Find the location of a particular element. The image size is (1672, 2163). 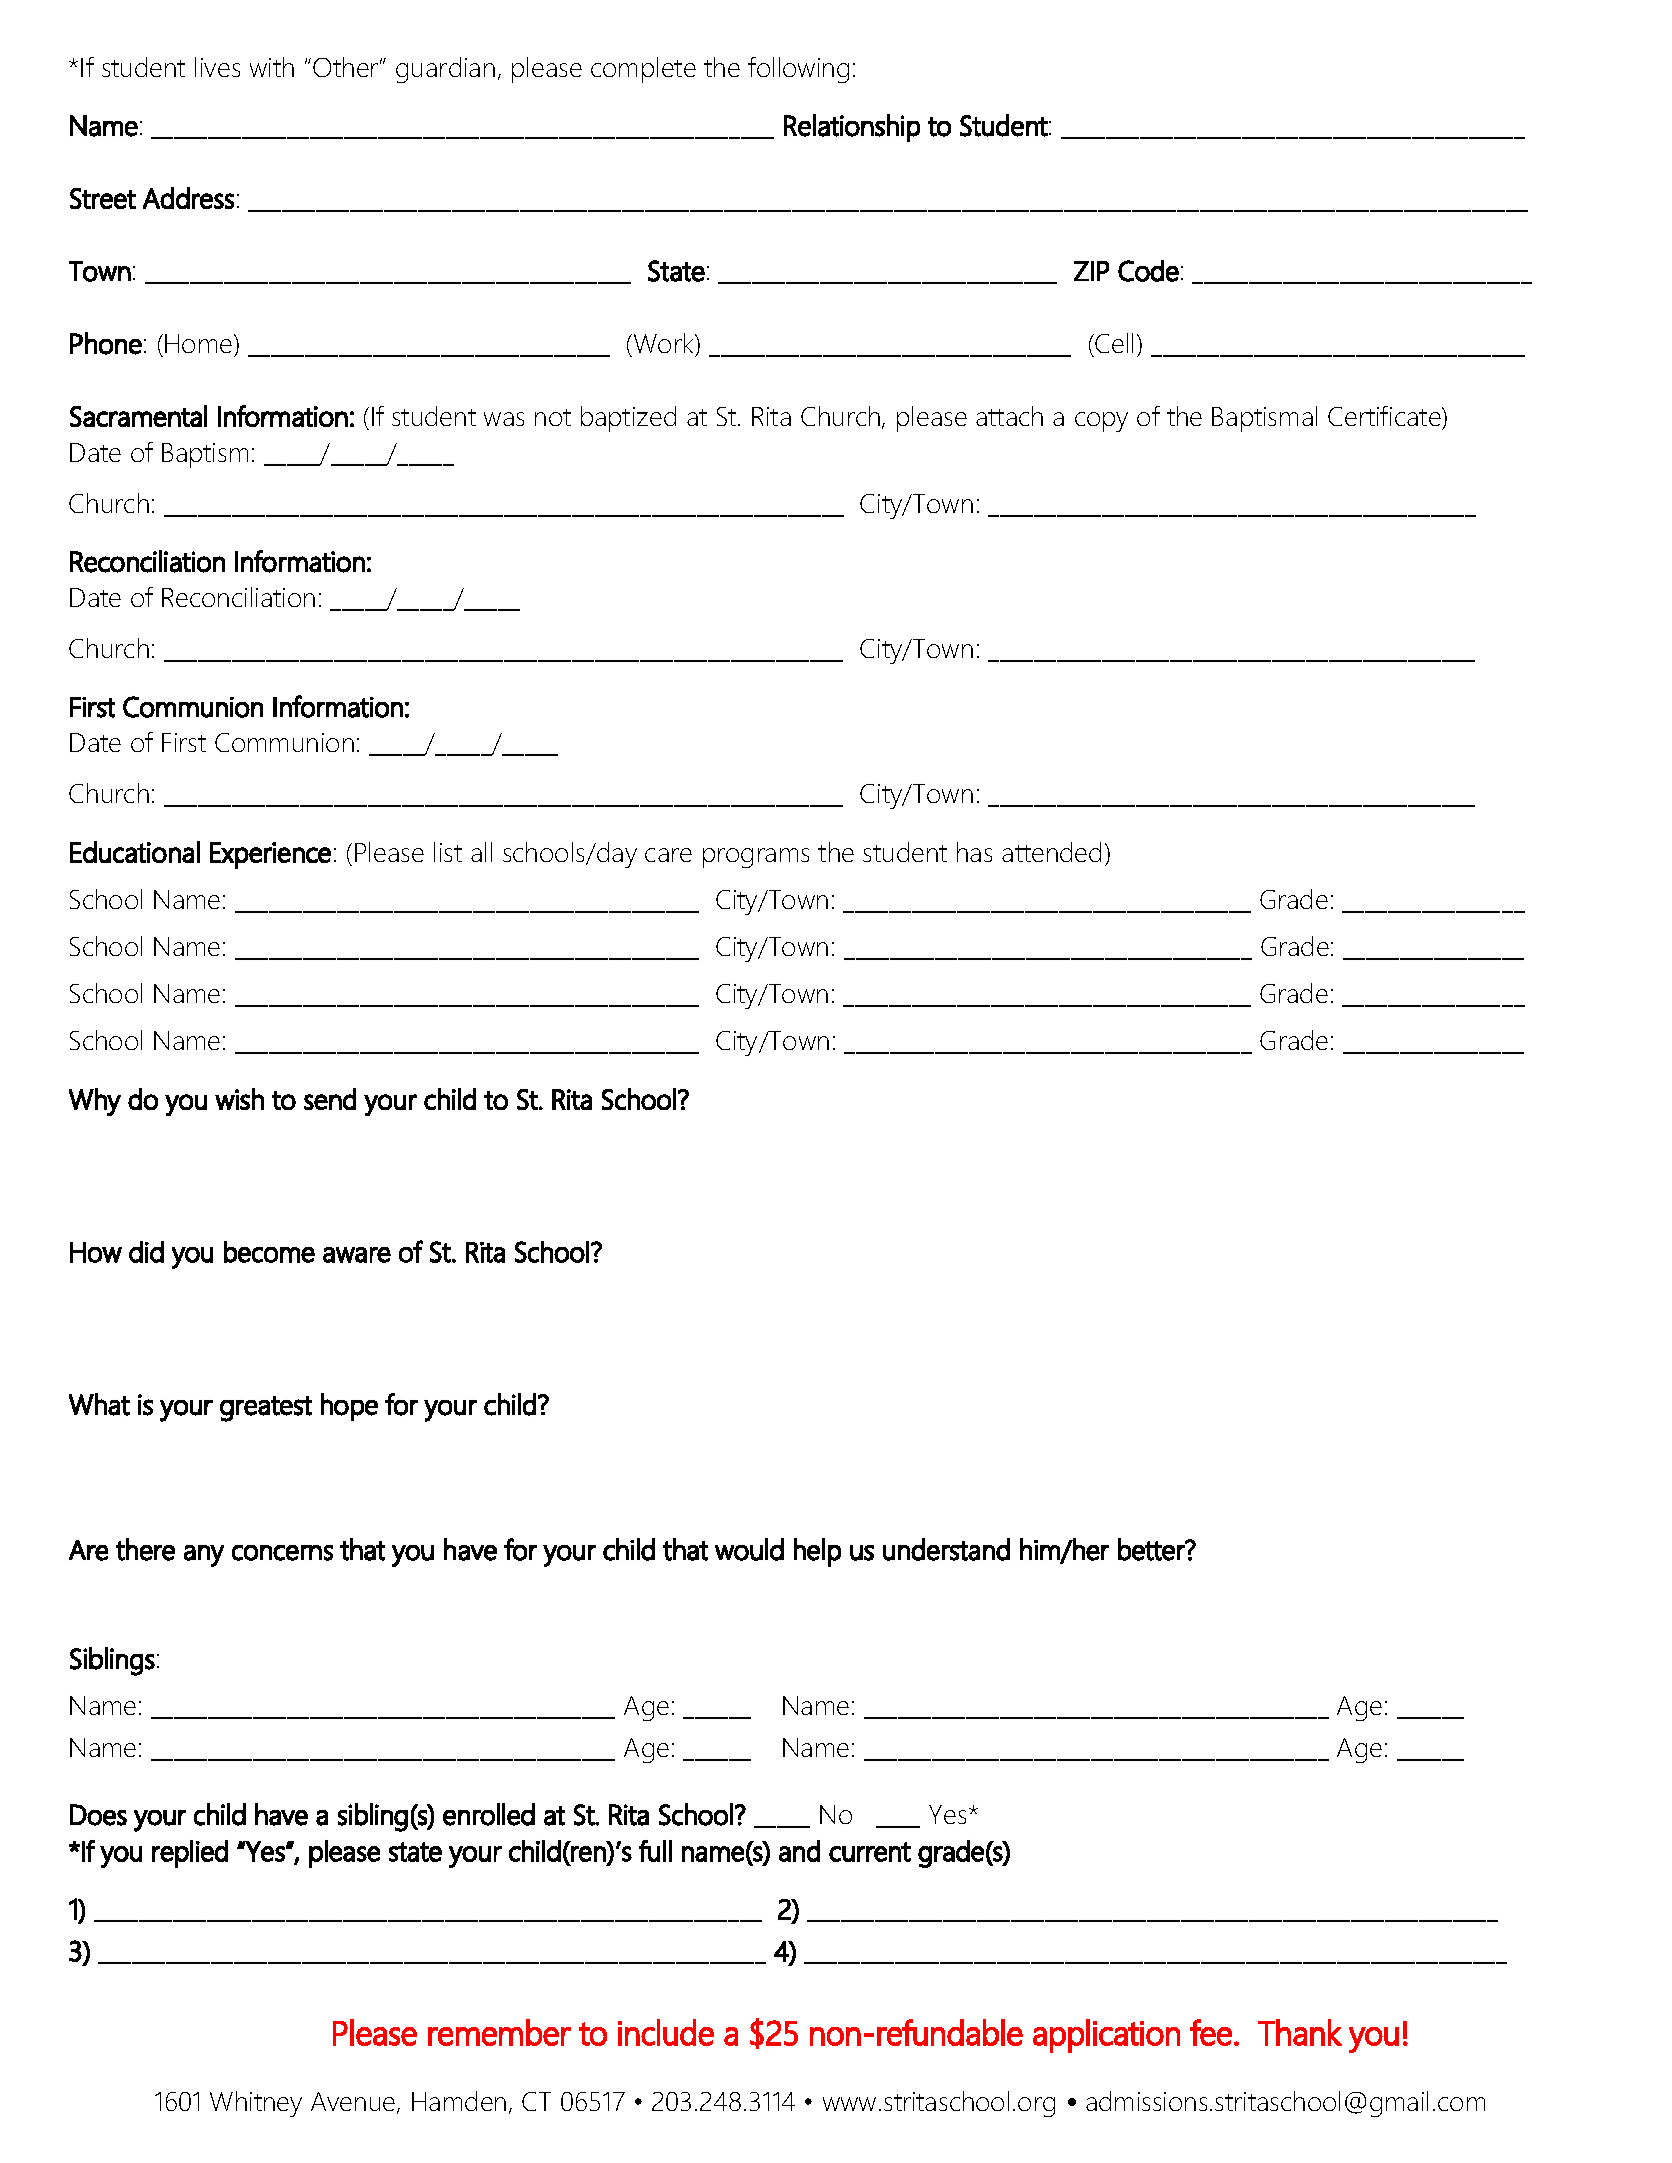

Code is located at coordinates (1148, 271).
